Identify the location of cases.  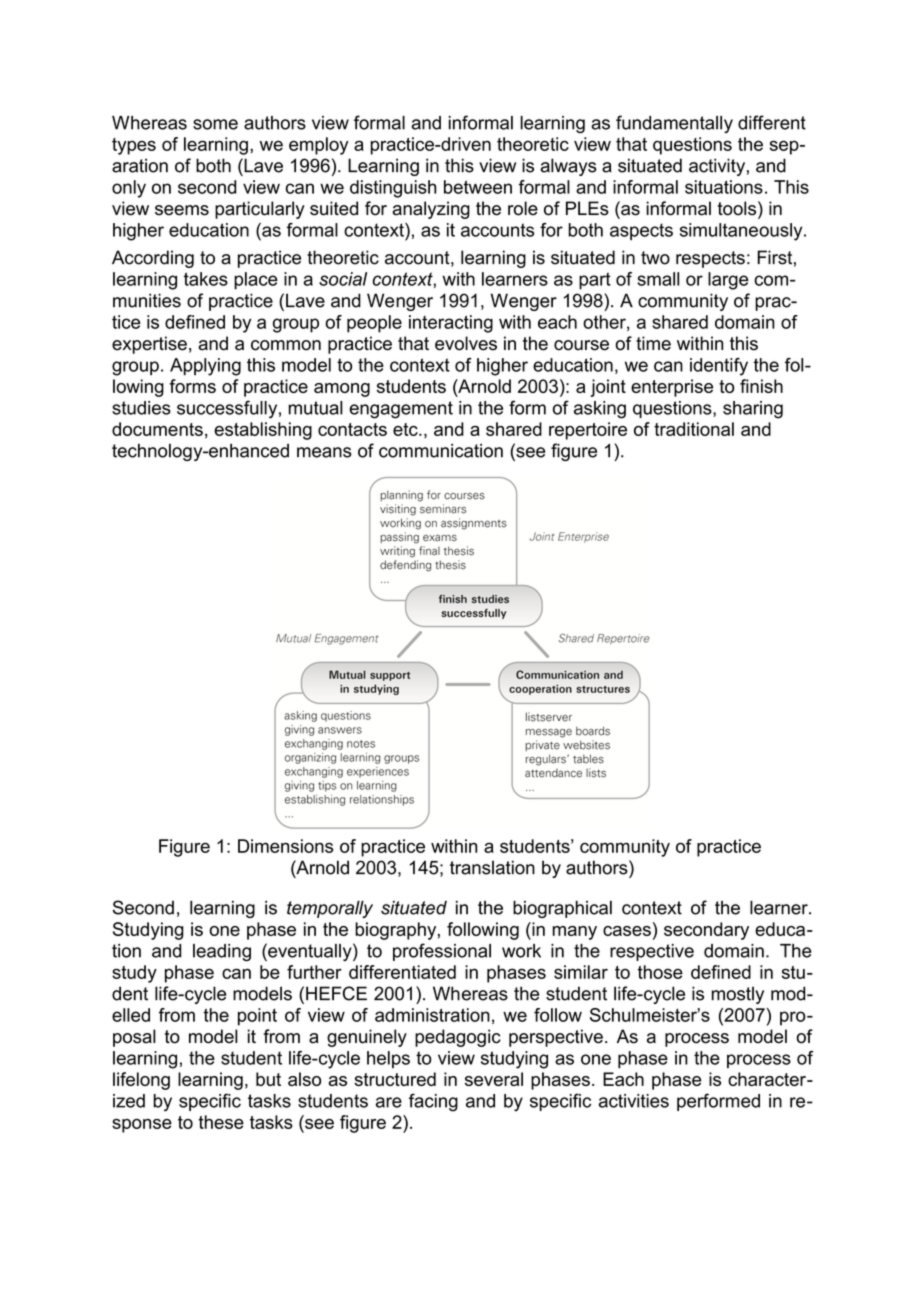
(627, 931).
